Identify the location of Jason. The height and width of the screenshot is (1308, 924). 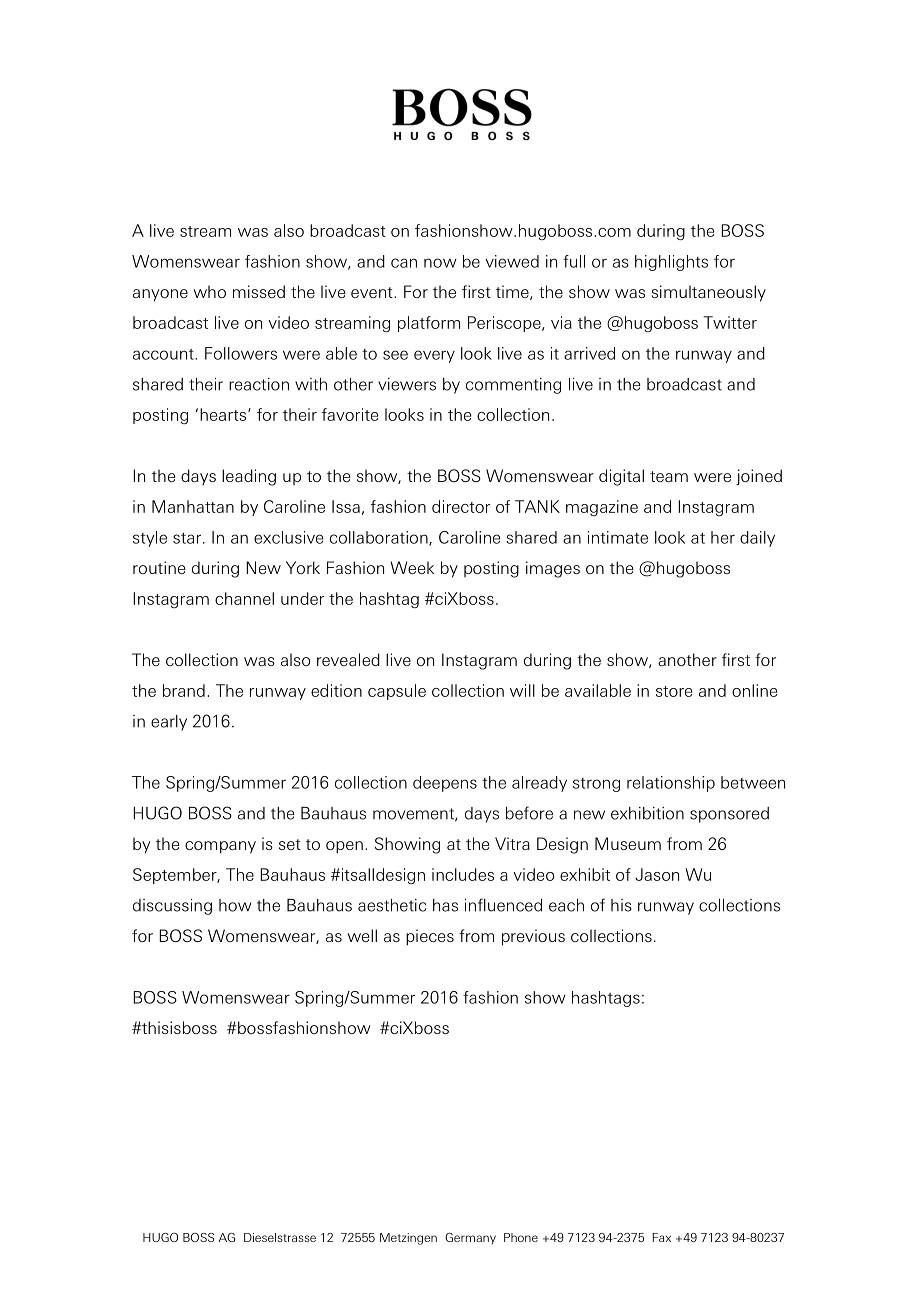
(657, 874).
